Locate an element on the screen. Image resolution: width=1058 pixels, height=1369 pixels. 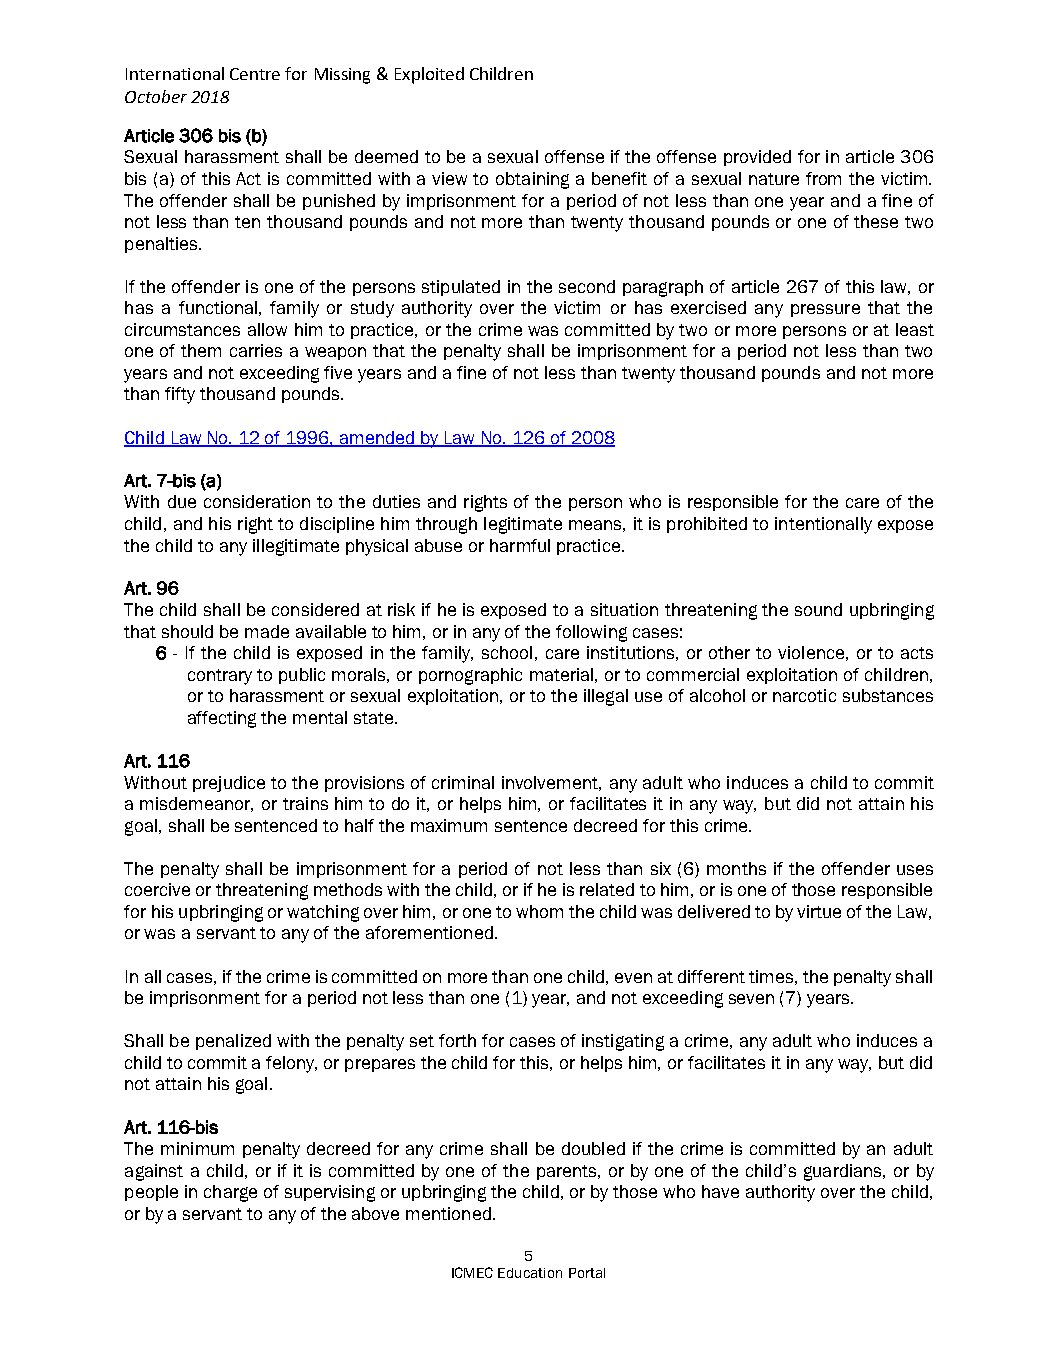
charge is located at coordinates (230, 1193).
